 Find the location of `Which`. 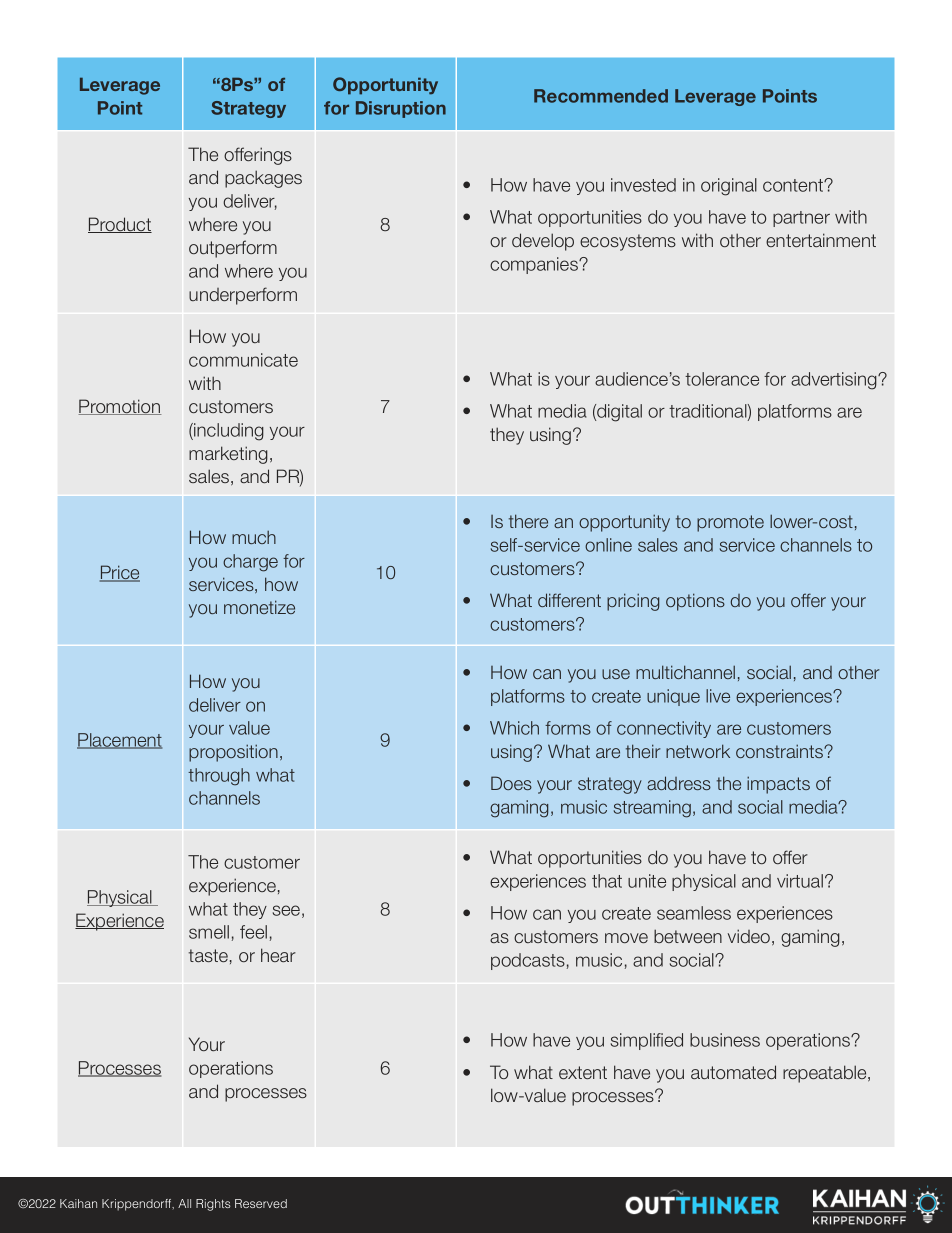

Which is located at coordinates (514, 728).
